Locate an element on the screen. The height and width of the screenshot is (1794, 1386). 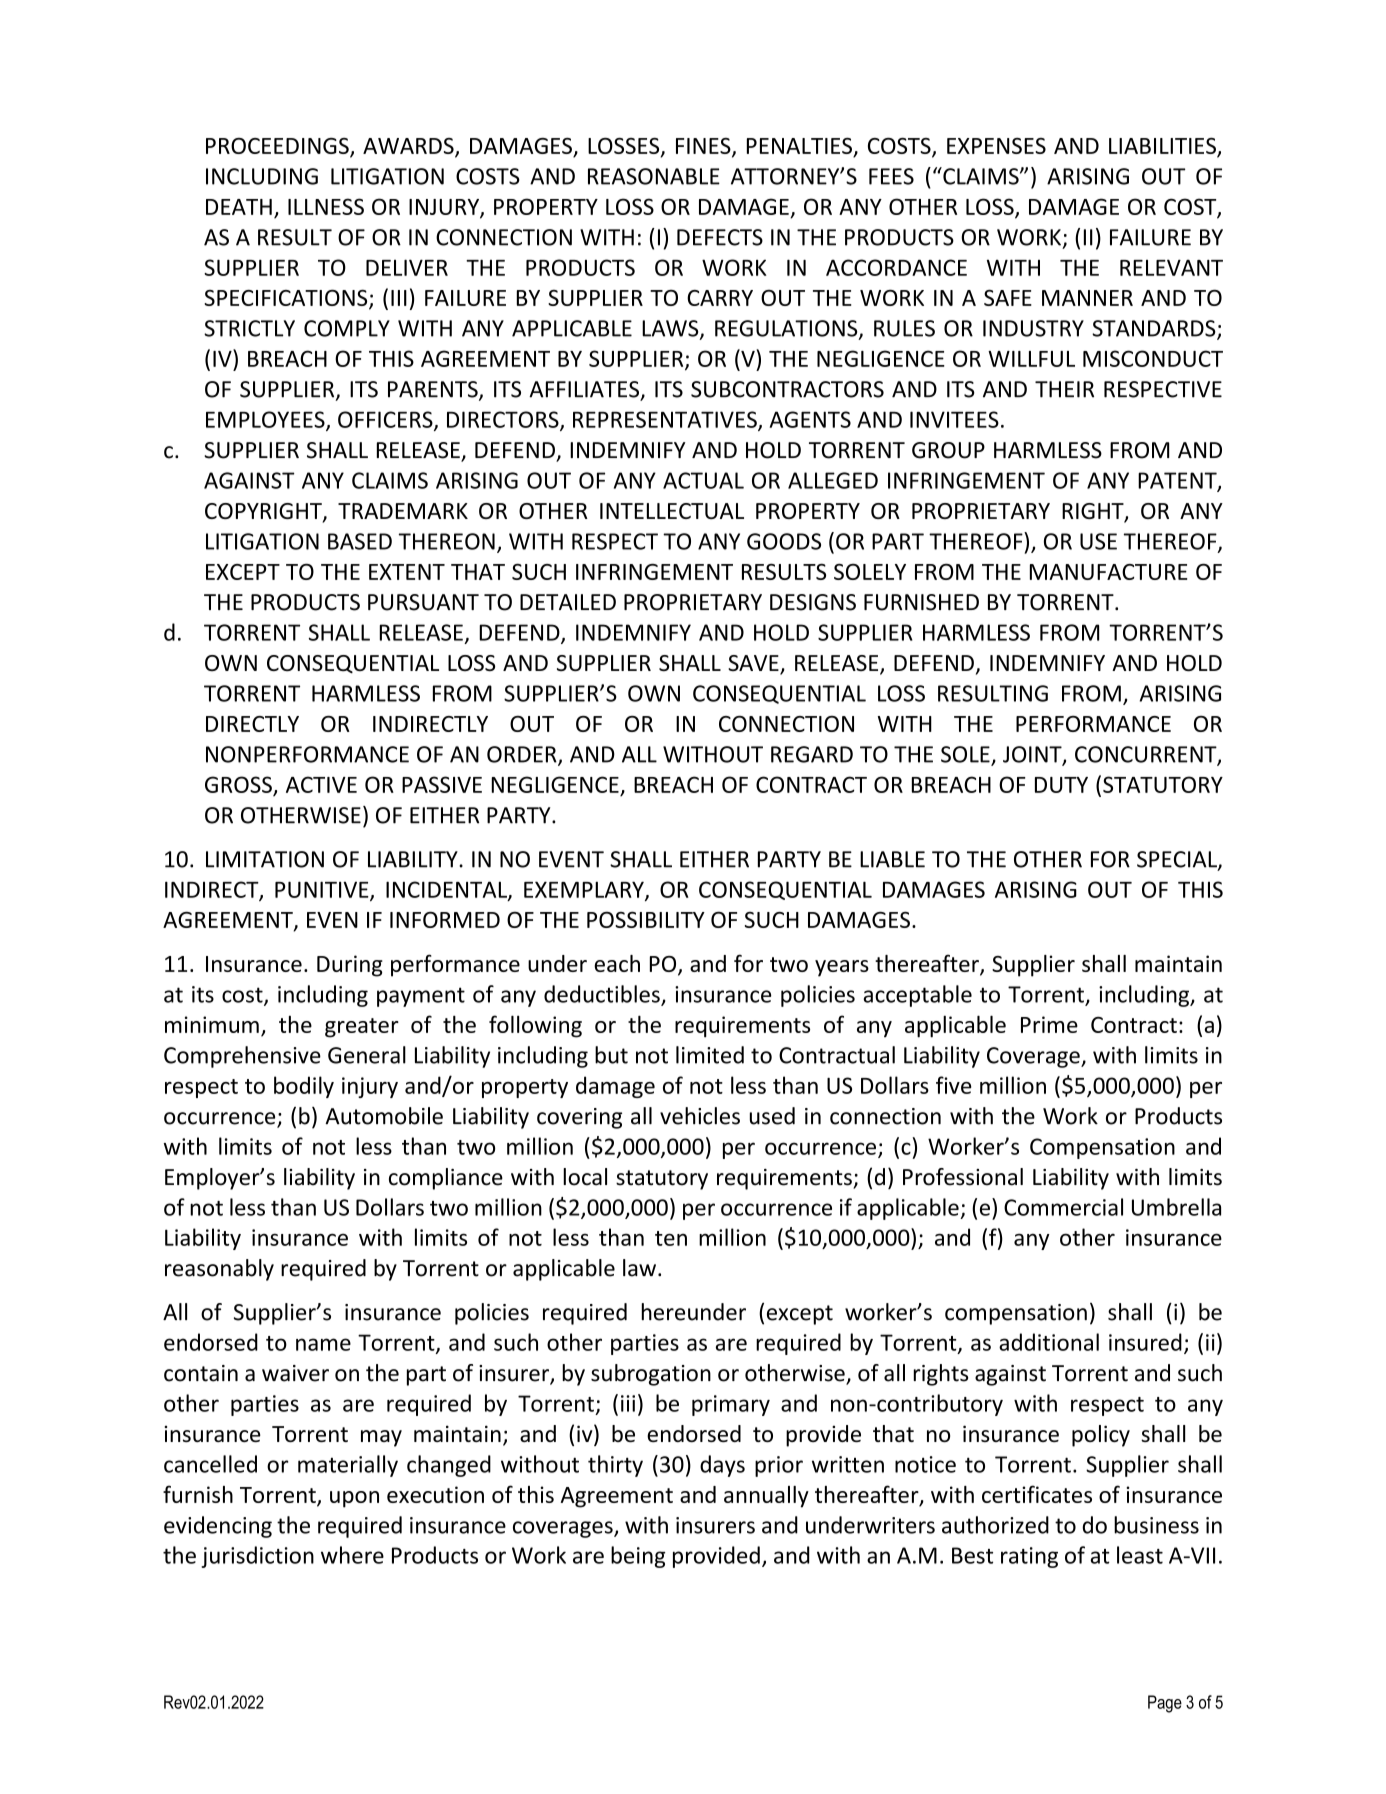
REASONABLE is located at coordinates (654, 176).
